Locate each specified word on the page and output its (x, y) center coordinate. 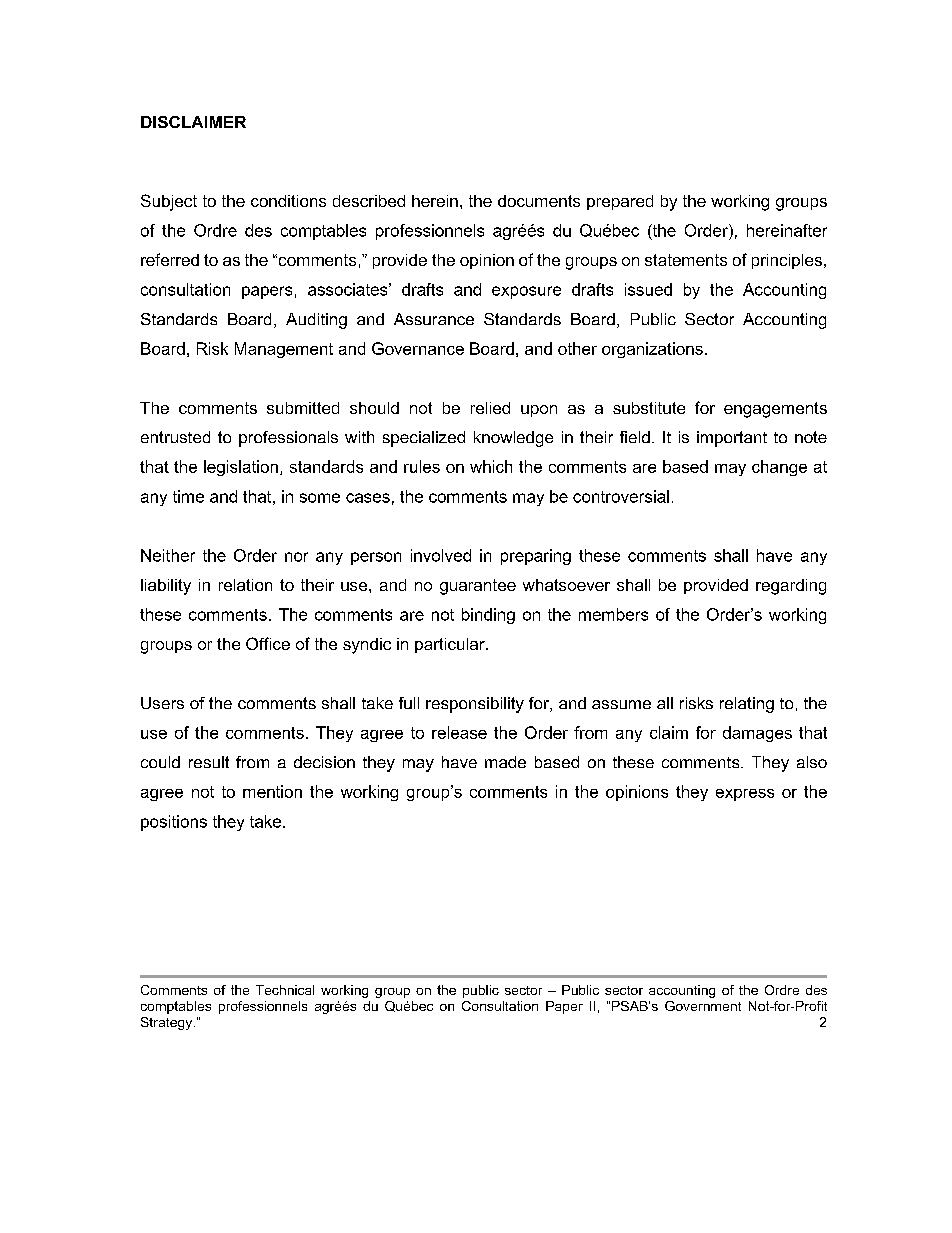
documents (539, 201)
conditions (288, 201)
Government (703, 1006)
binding (488, 616)
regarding (791, 587)
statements (686, 260)
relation (245, 585)
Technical (285, 990)
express (745, 795)
